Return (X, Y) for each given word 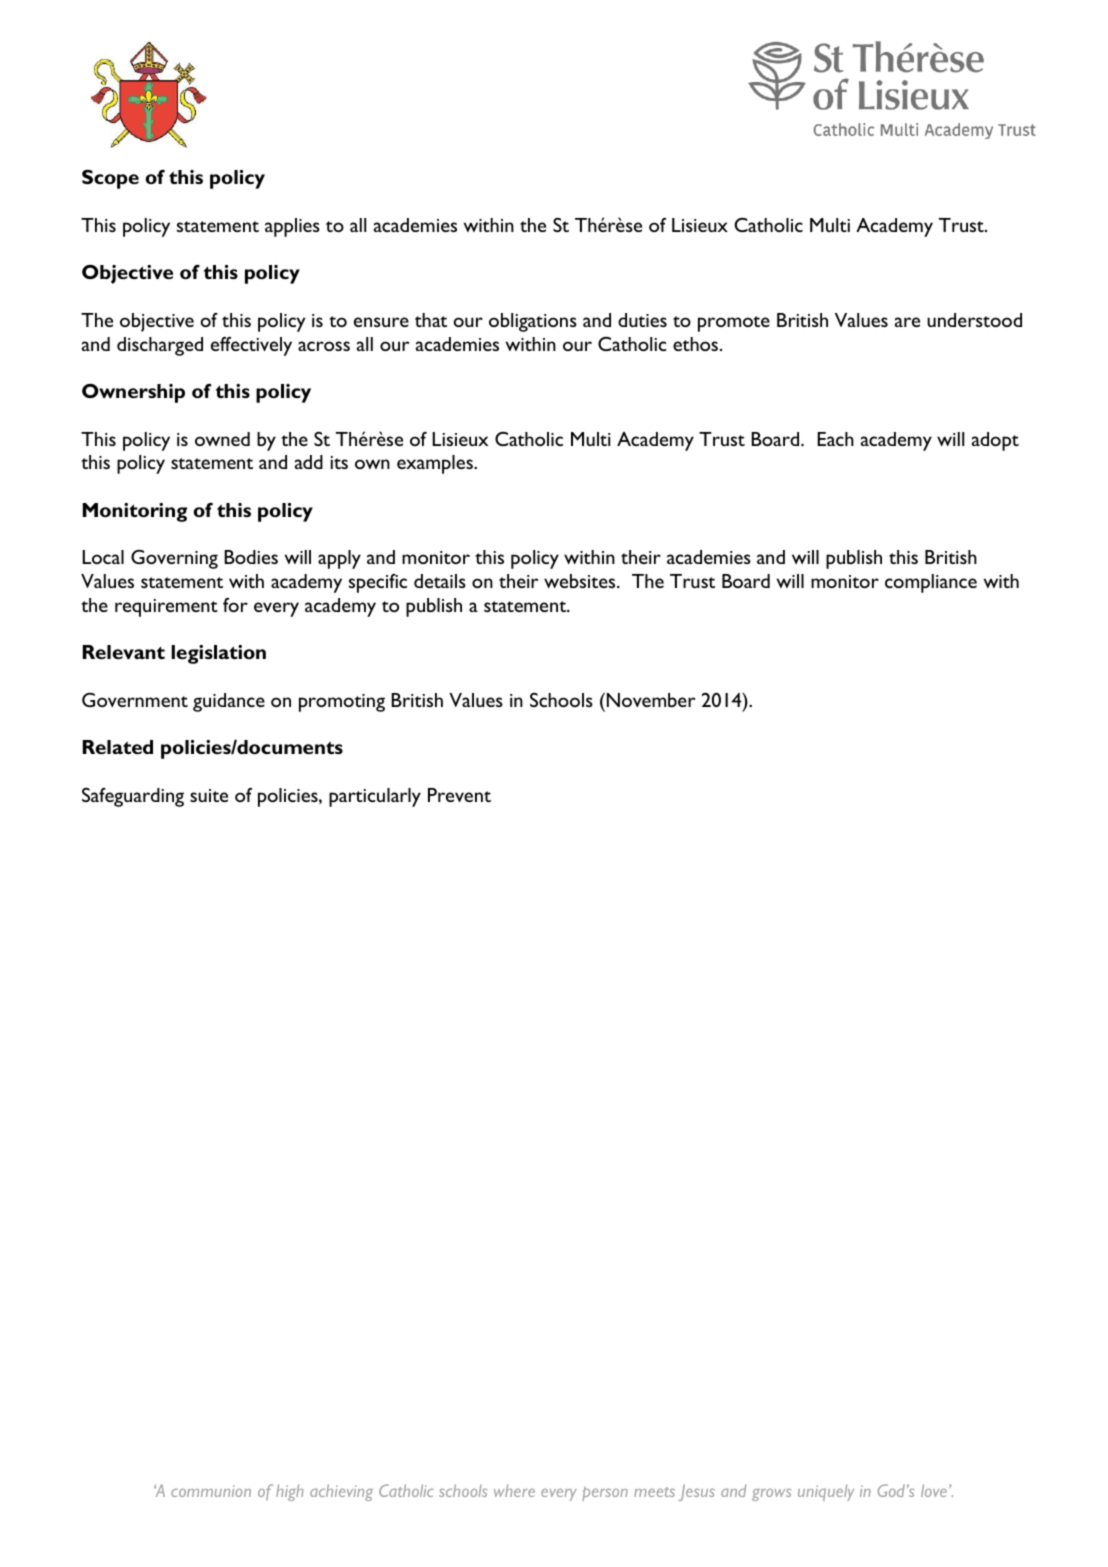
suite (209, 795)
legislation (218, 654)
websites (581, 581)
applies (292, 227)
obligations (533, 322)
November (649, 699)
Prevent (459, 795)
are (907, 322)
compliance (931, 583)
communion (211, 1491)
